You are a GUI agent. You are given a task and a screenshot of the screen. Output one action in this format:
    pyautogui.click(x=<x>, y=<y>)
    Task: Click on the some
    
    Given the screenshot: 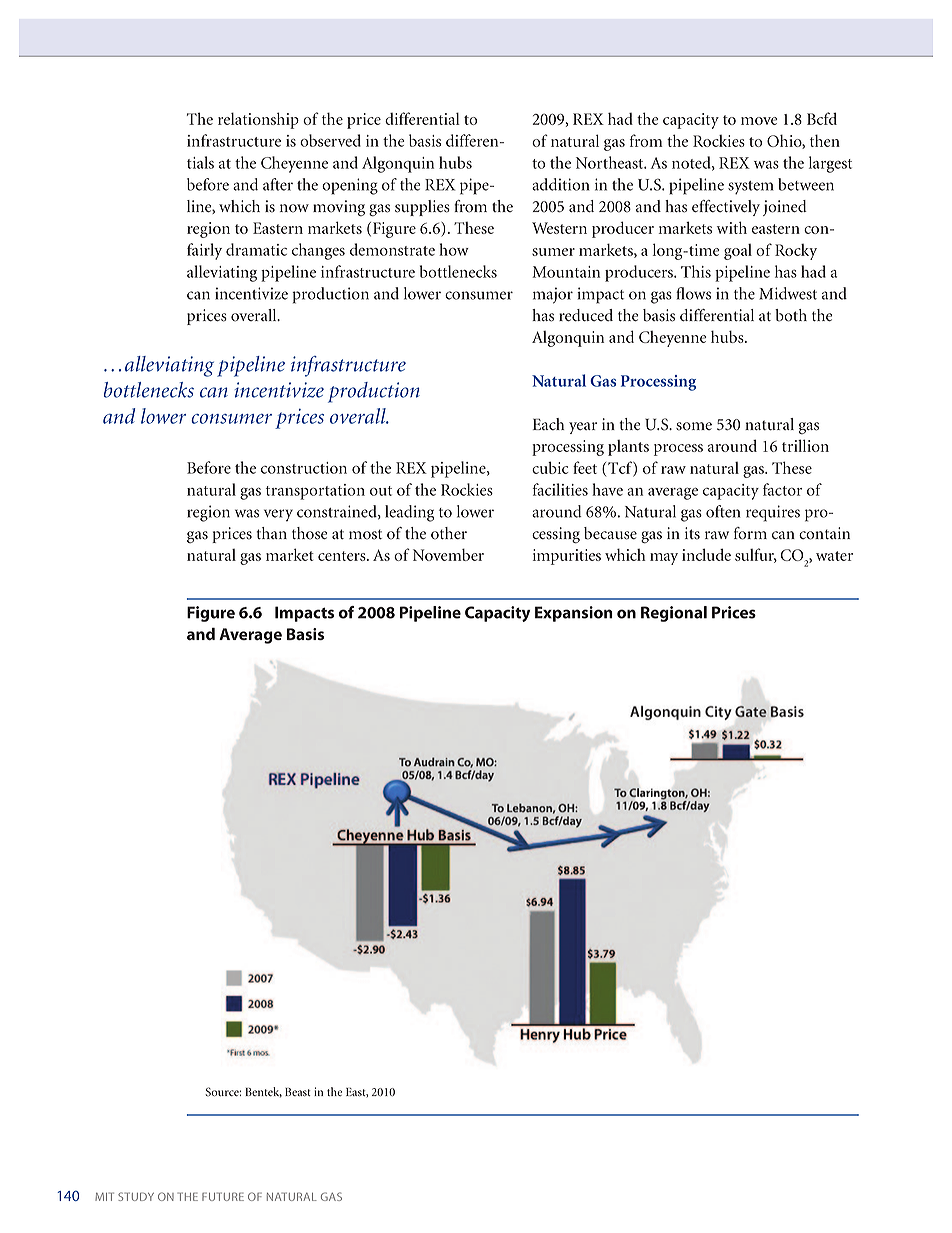 What is the action you would take?
    pyautogui.click(x=694, y=426)
